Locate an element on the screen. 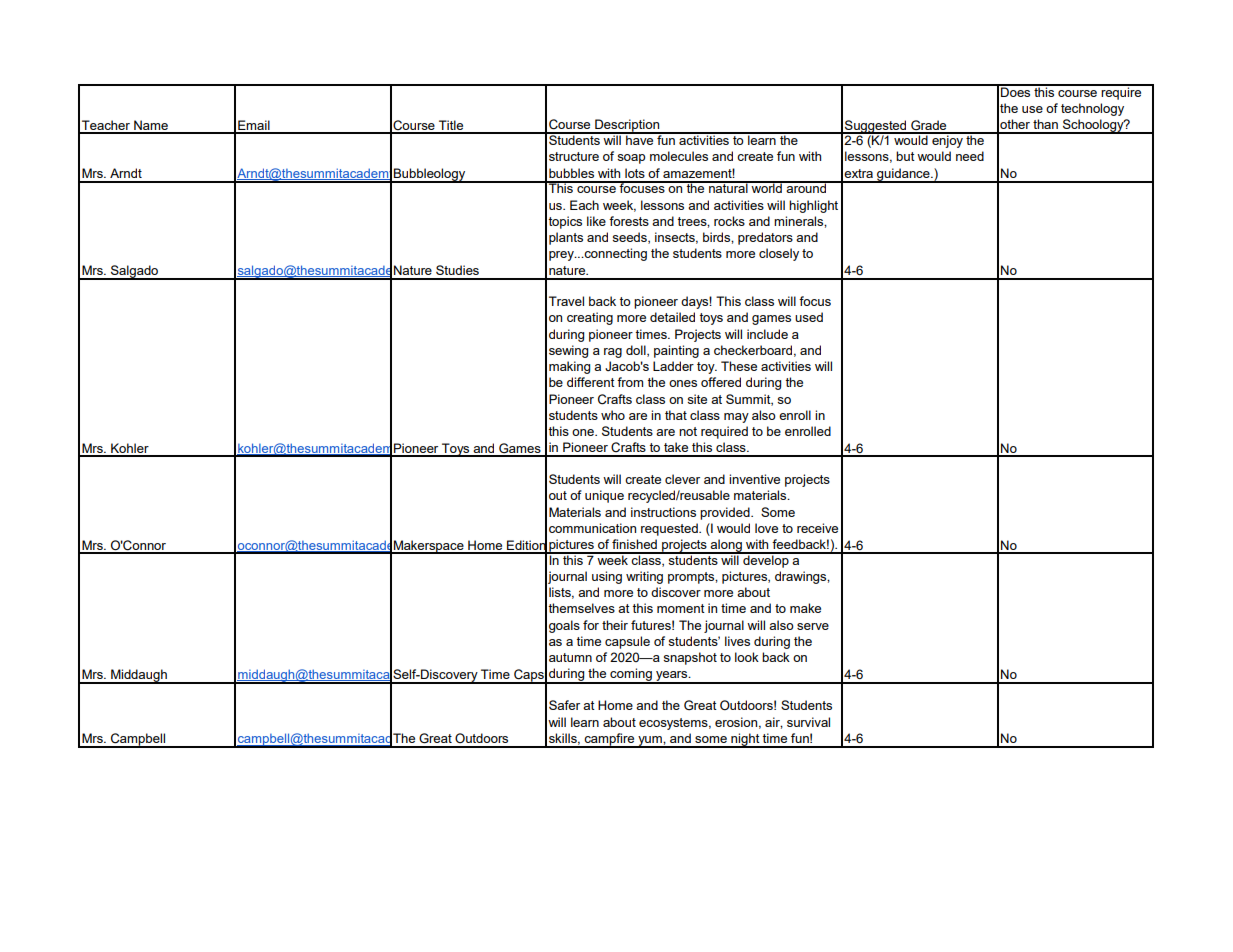 The height and width of the screenshot is (952, 1233). writing is located at coordinates (644, 577).
